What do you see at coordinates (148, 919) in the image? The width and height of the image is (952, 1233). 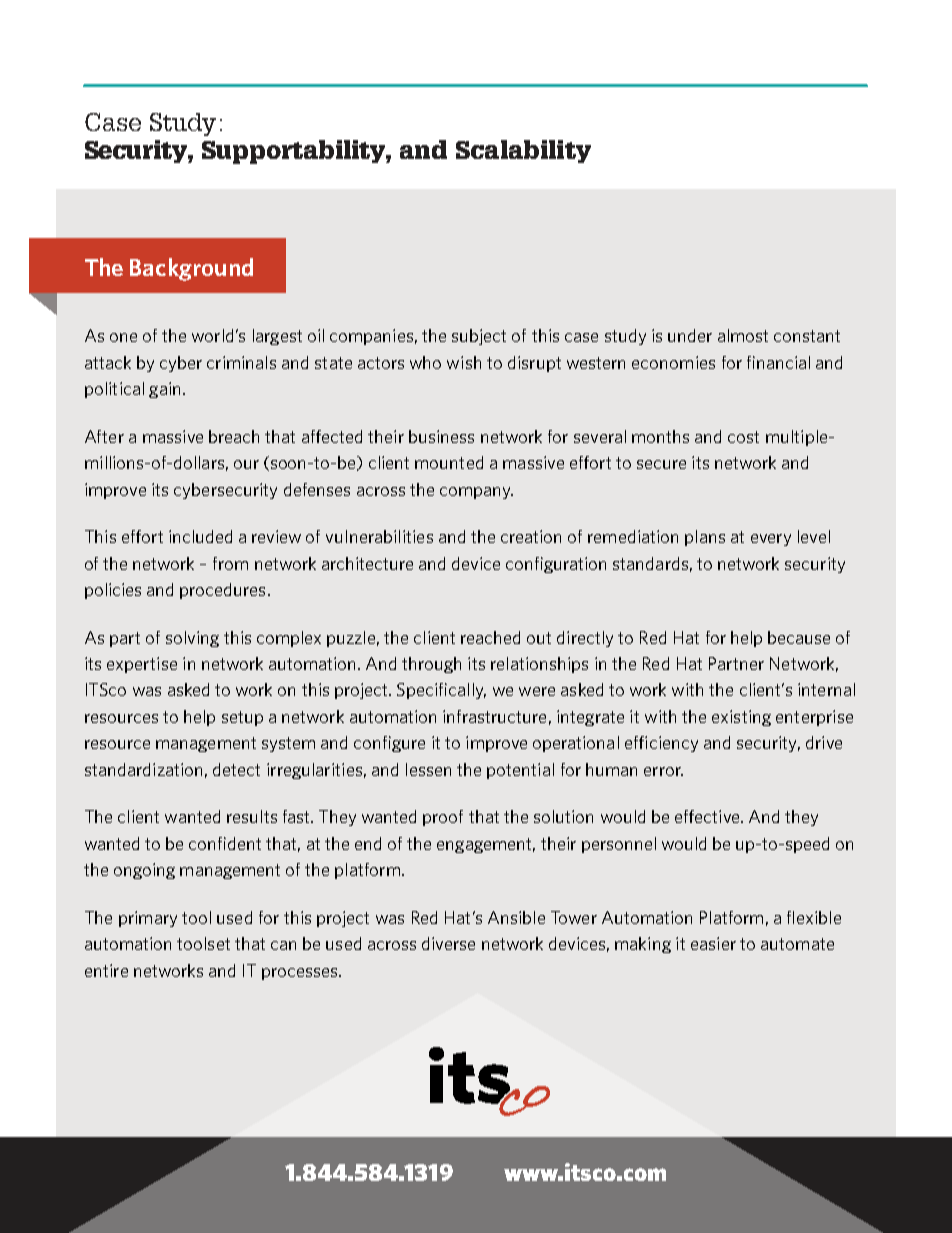 I see `primary` at bounding box center [148, 919].
